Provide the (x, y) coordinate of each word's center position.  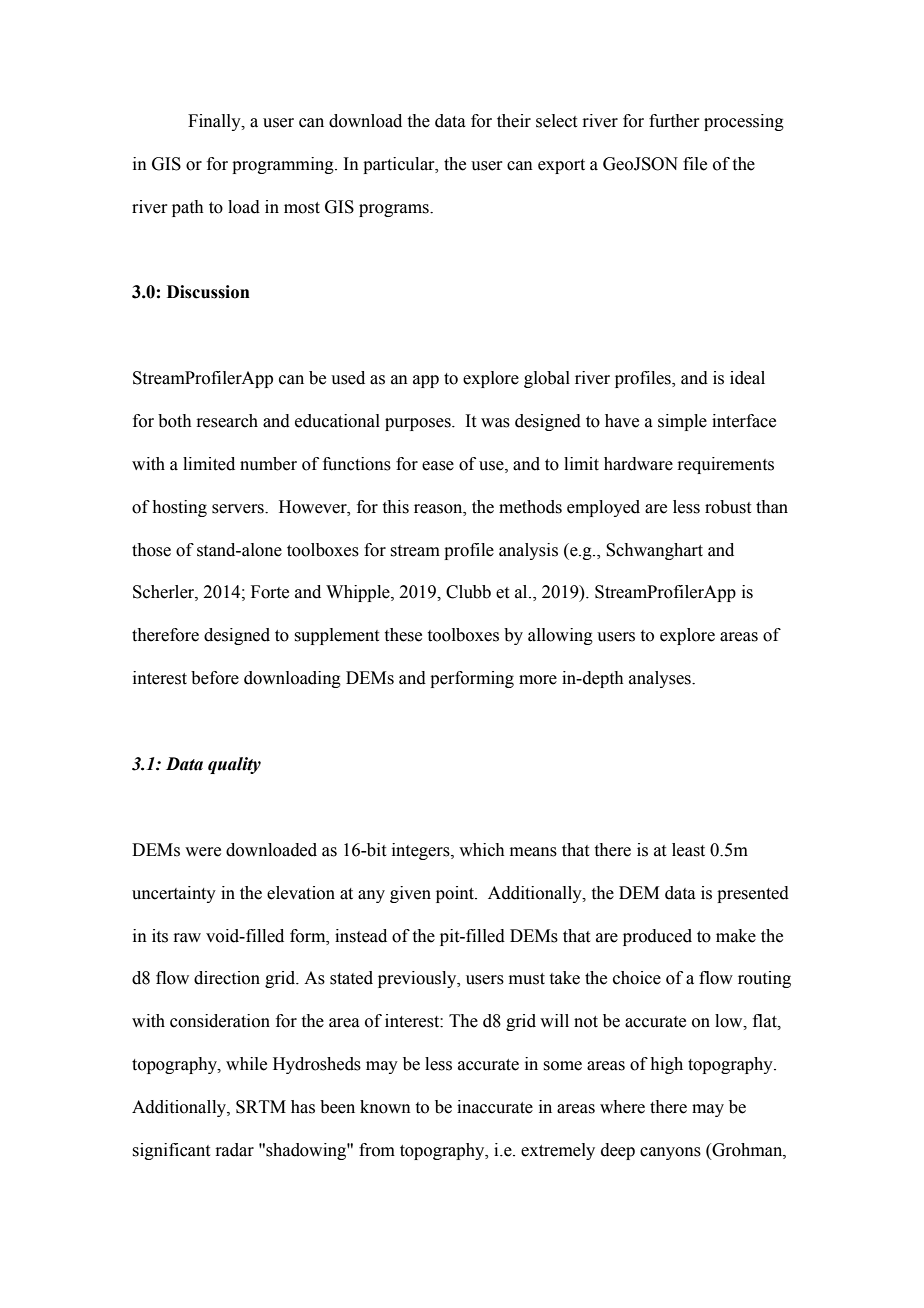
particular (400, 165)
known (385, 1107)
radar (234, 1150)
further (674, 121)
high (666, 1065)
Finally (215, 122)
